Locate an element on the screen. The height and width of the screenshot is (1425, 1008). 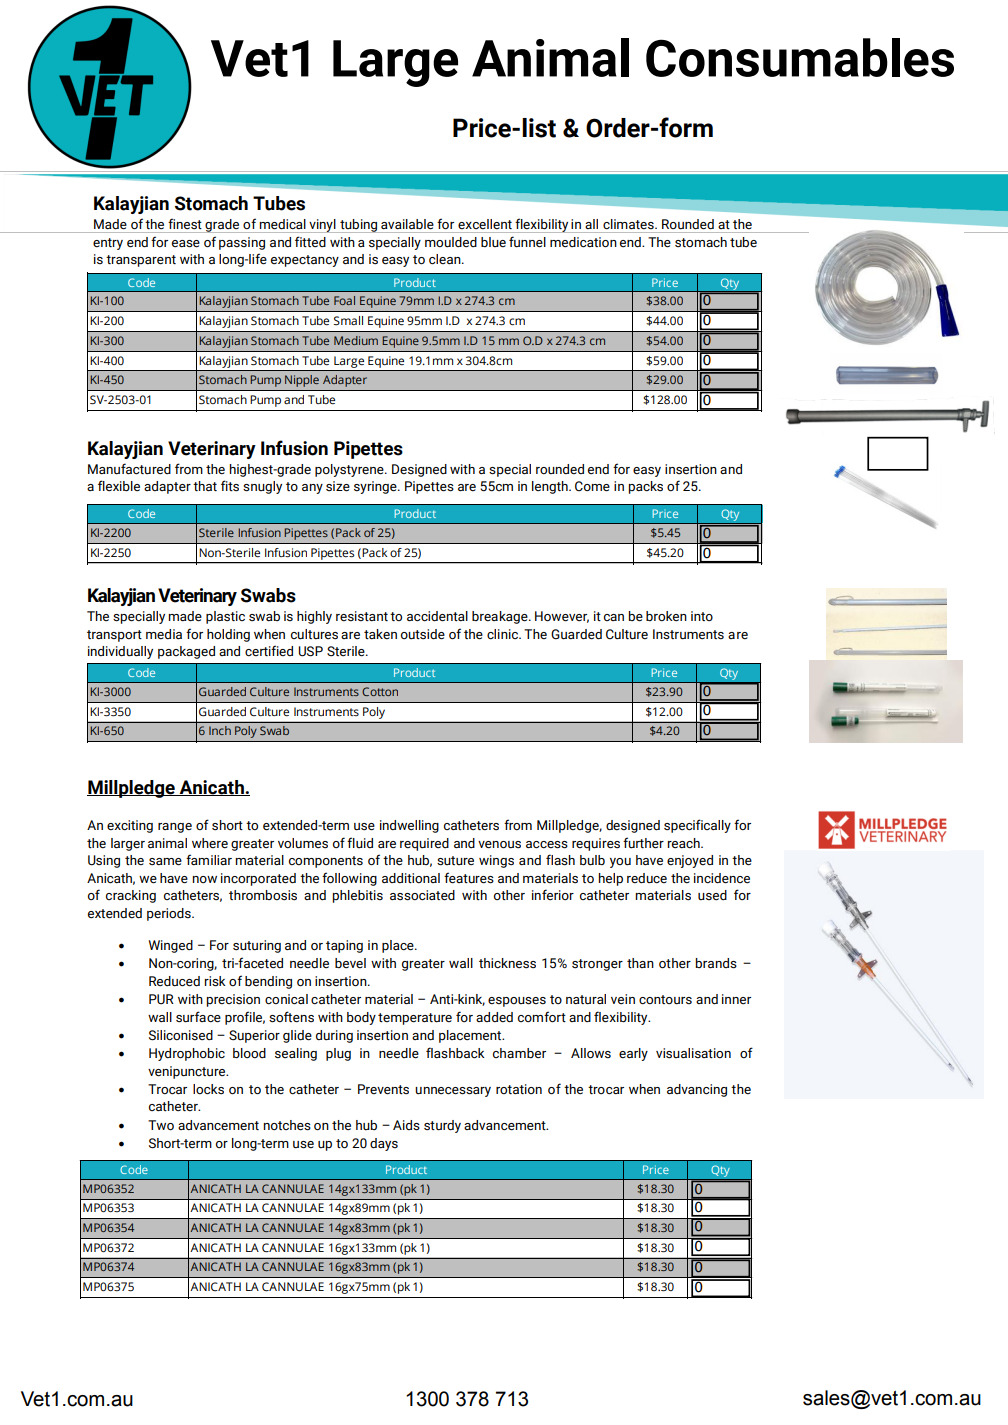
Aids is located at coordinates (406, 1125).
